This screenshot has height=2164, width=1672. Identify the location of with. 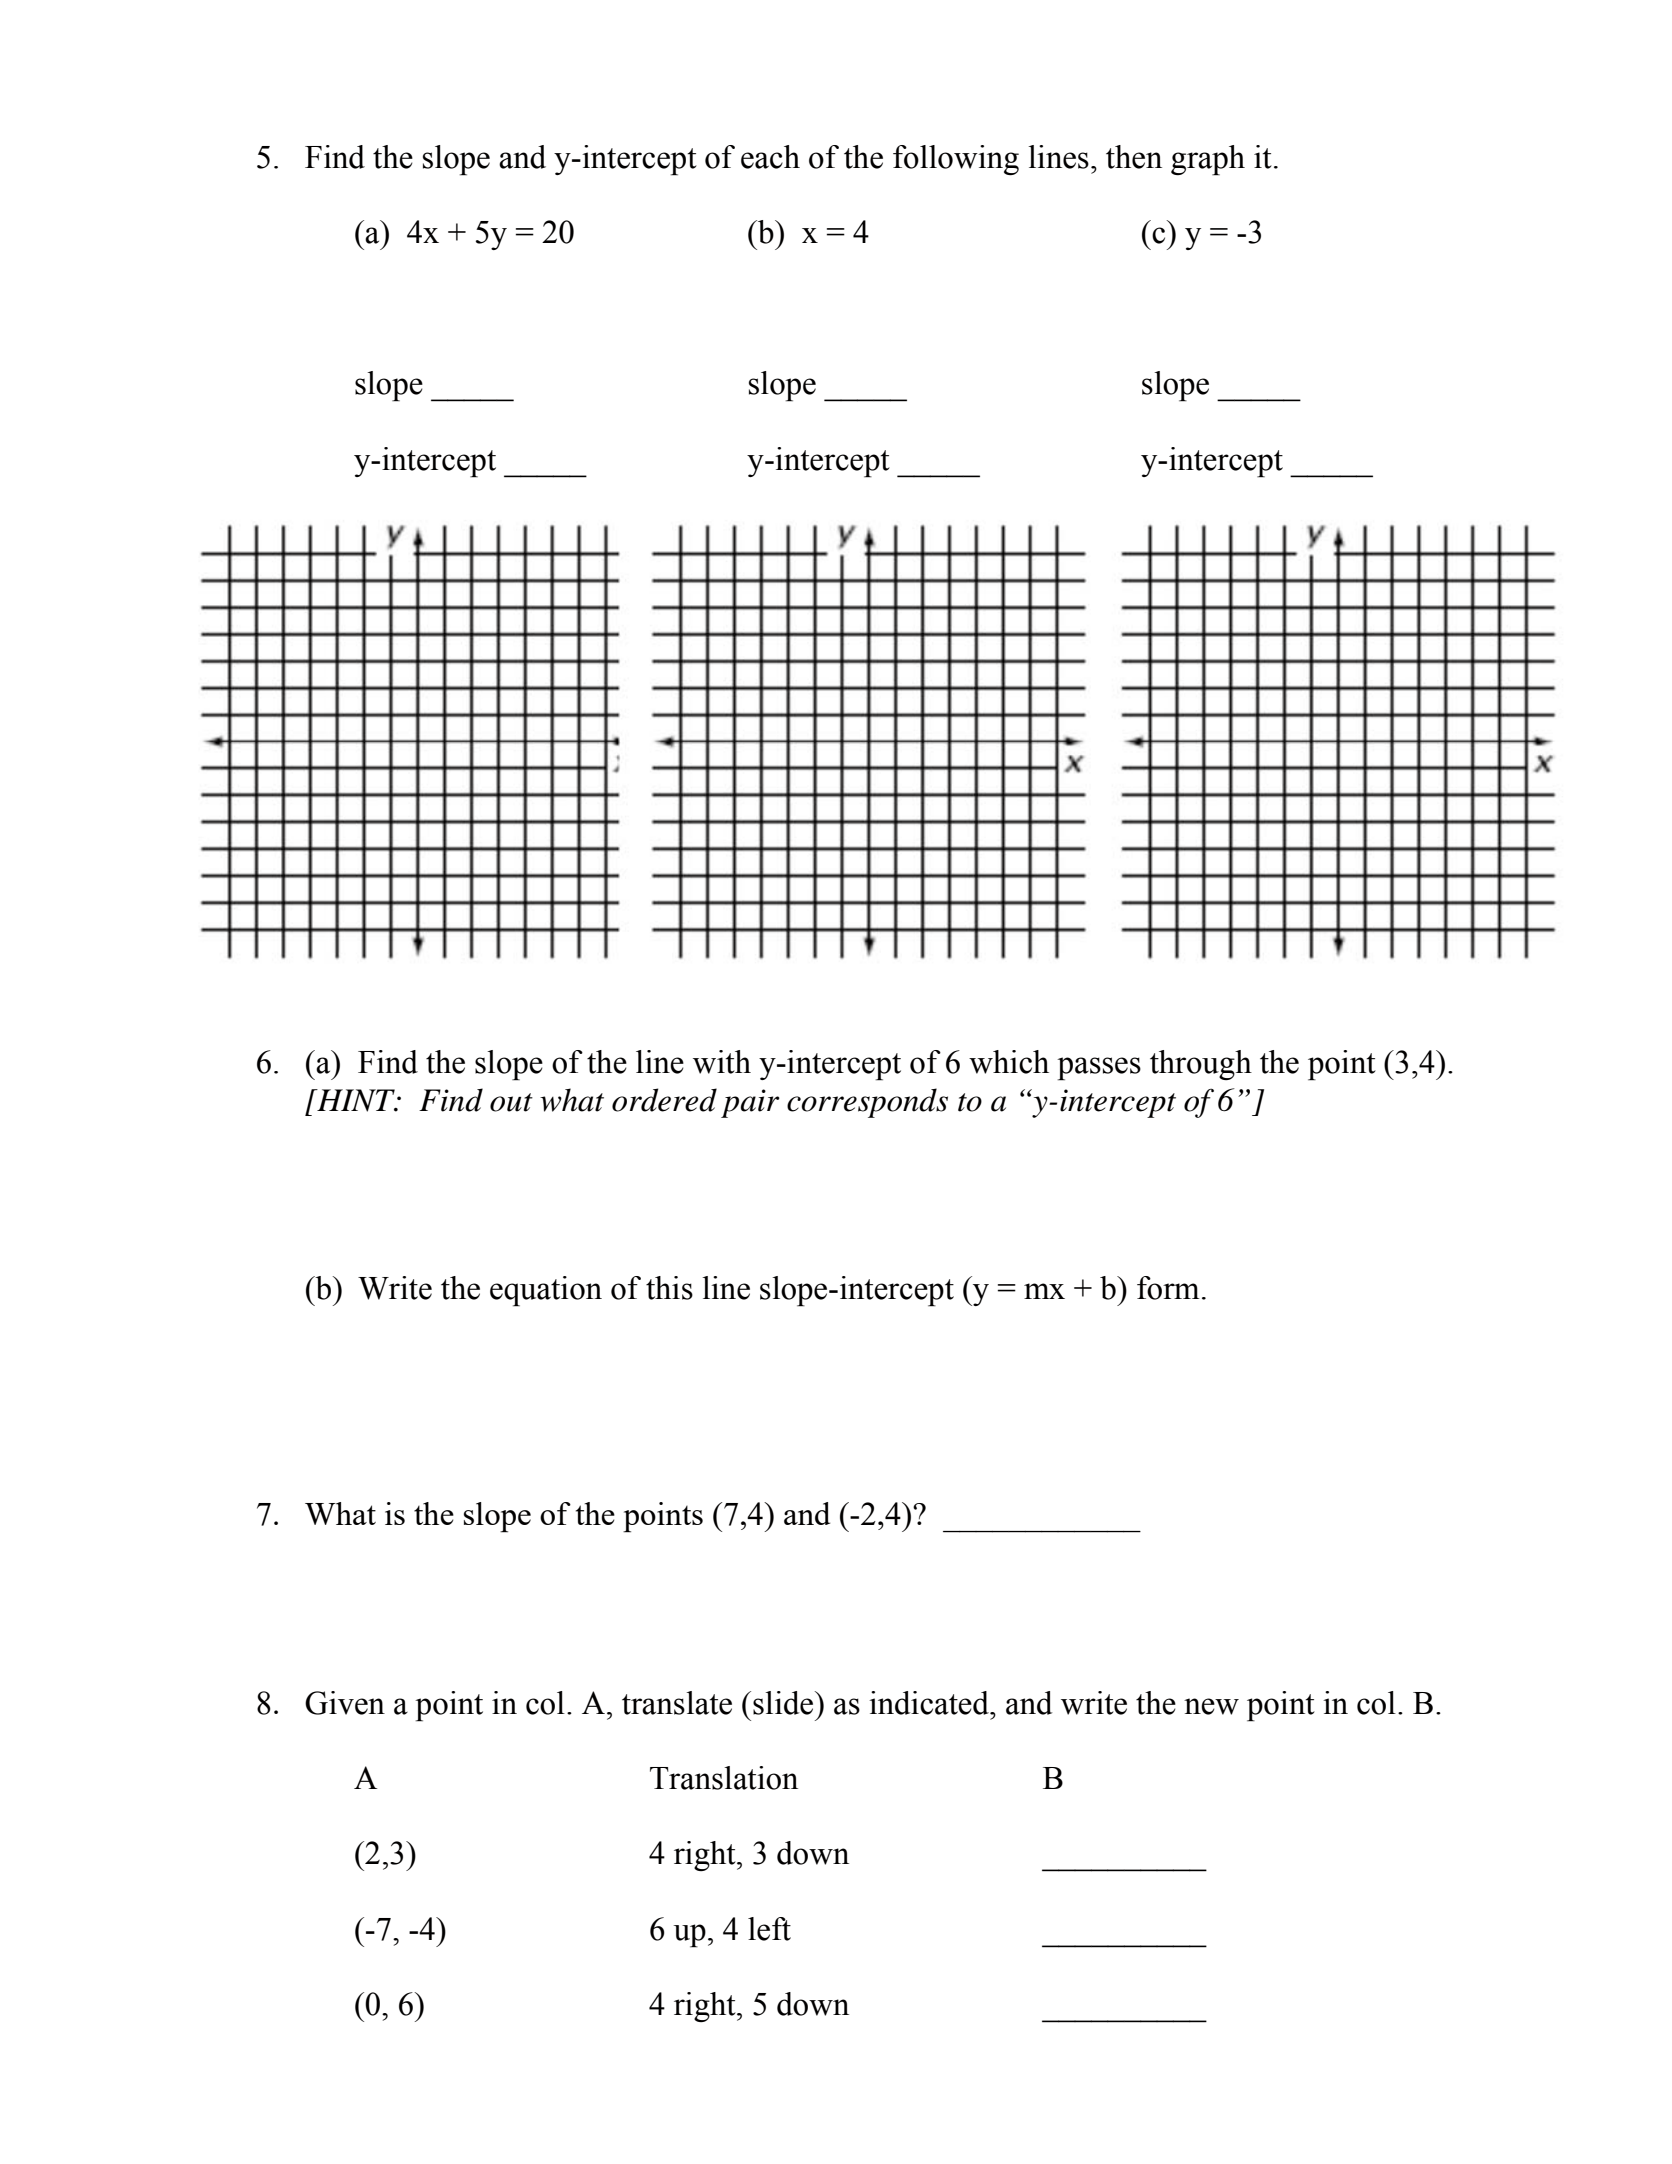
(722, 1062).
